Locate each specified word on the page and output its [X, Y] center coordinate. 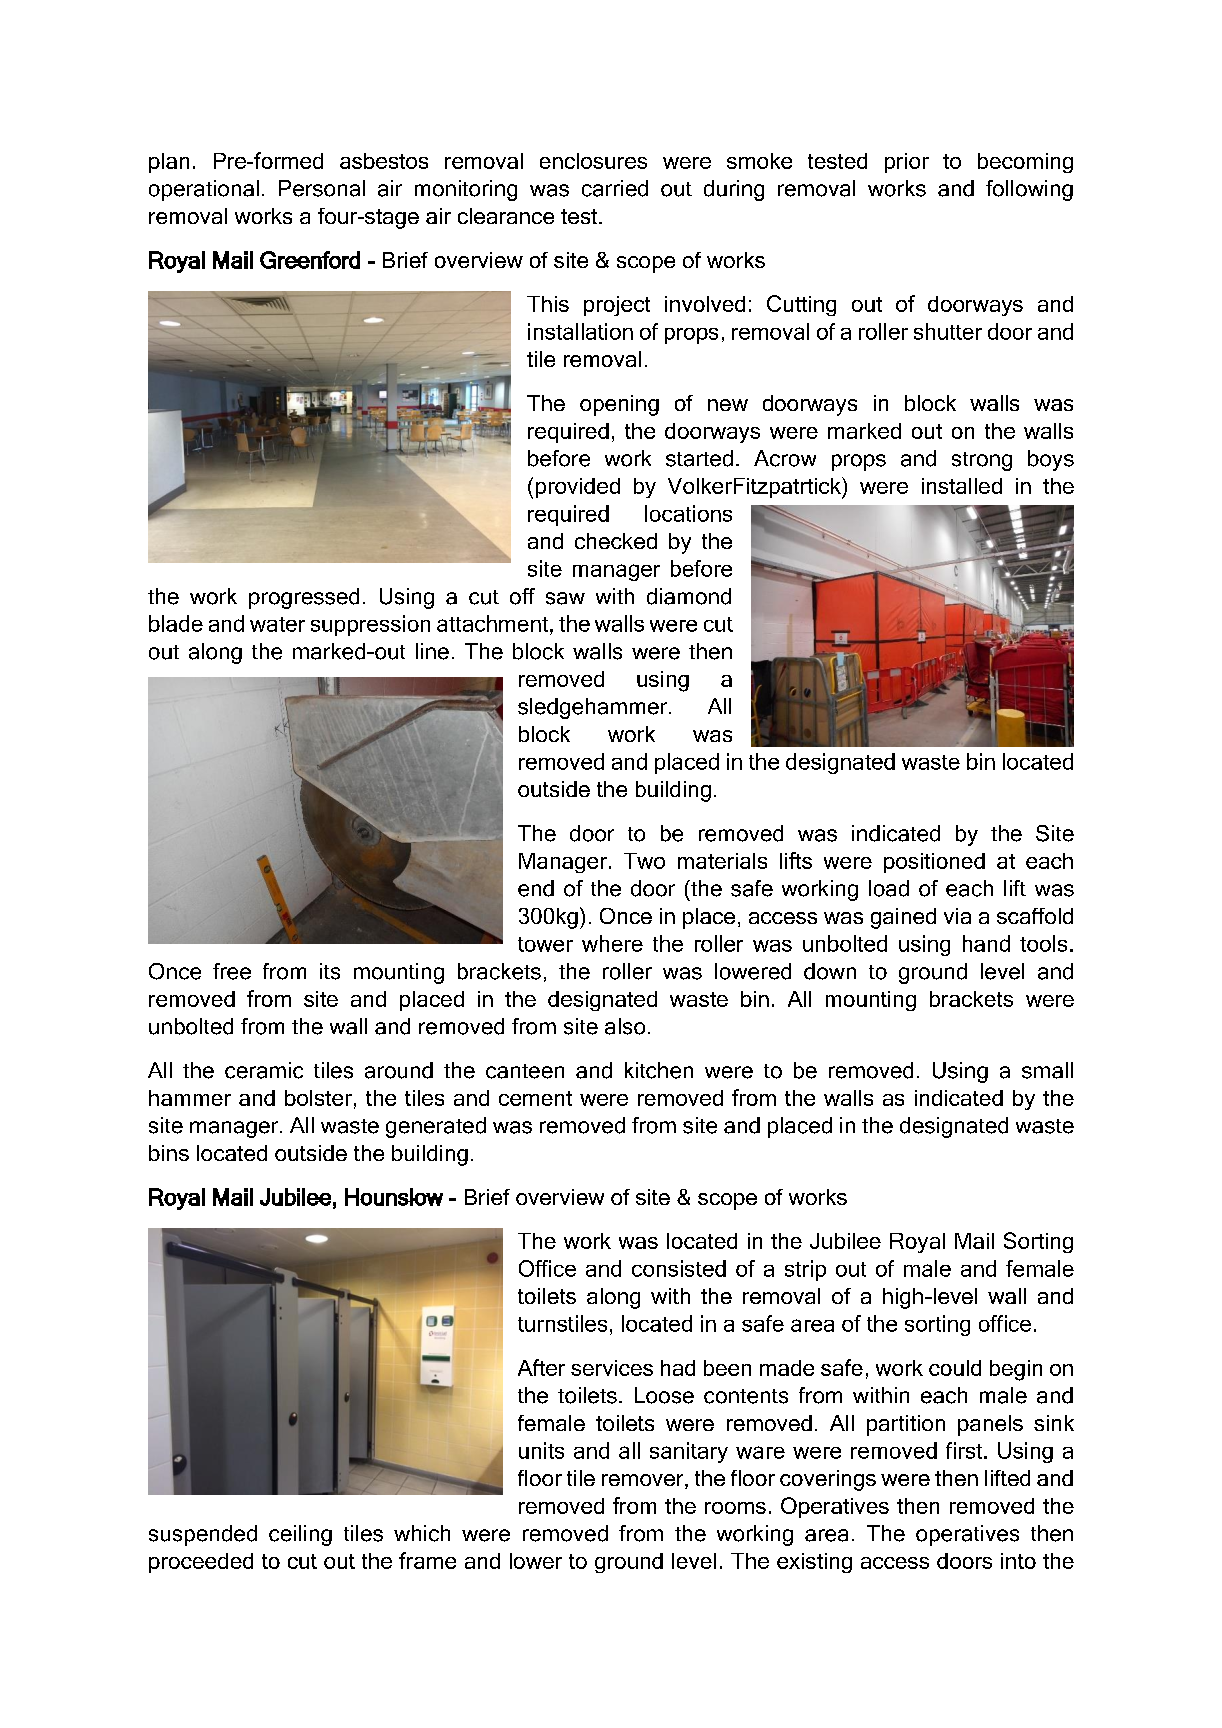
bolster [318, 1098]
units [541, 1450]
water [277, 624]
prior [907, 163]
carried [615, 188]
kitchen [659, 1070]
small [1047, 1070]
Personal [322, 188]
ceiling [300, 1535]
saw [565, 598]
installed [962, 486]
